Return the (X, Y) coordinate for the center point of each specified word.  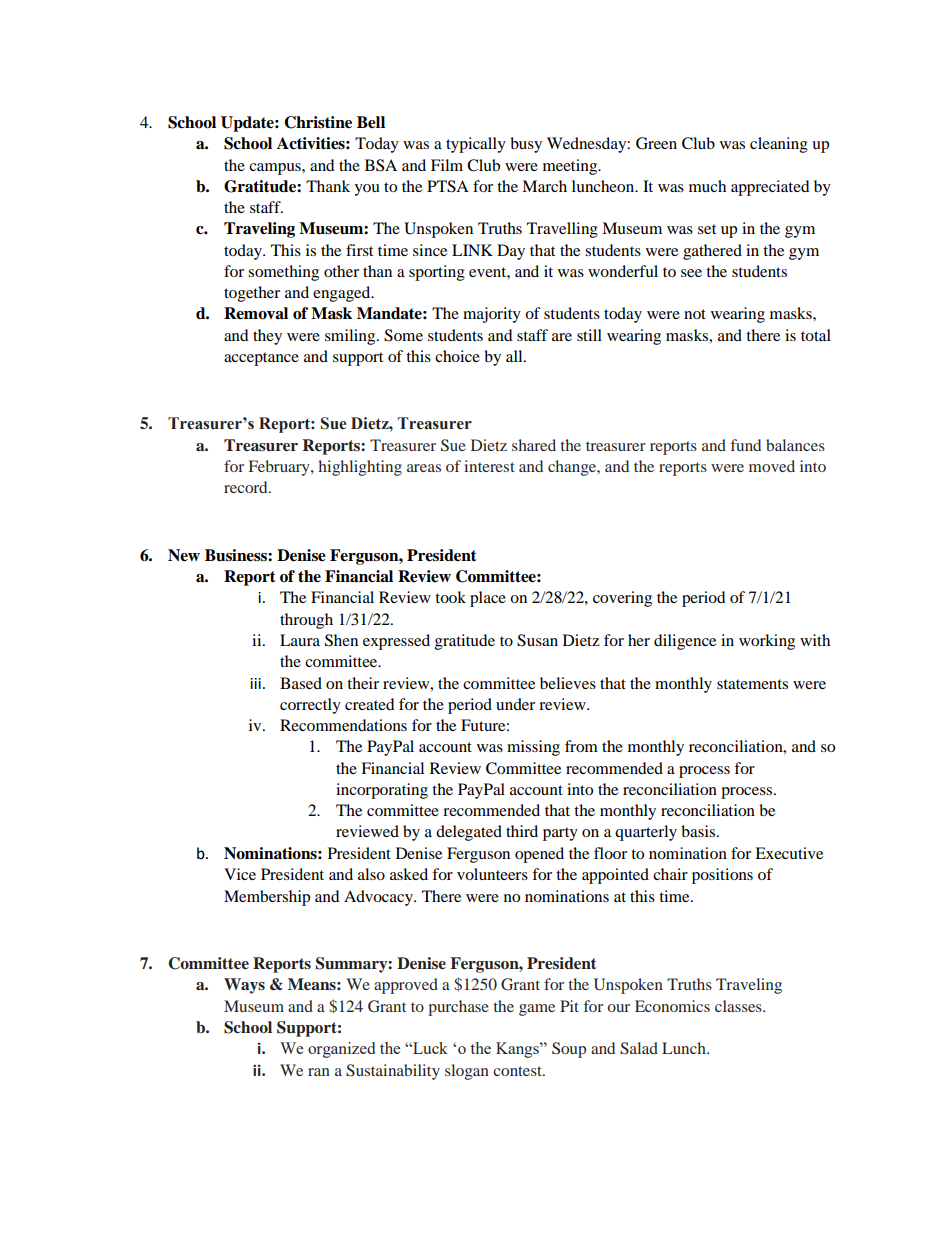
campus (276, 169)
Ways (244, 986)
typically (476, 145)
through (306, 621)
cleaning (779, 145)
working (767, 642)
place (488, 599)
